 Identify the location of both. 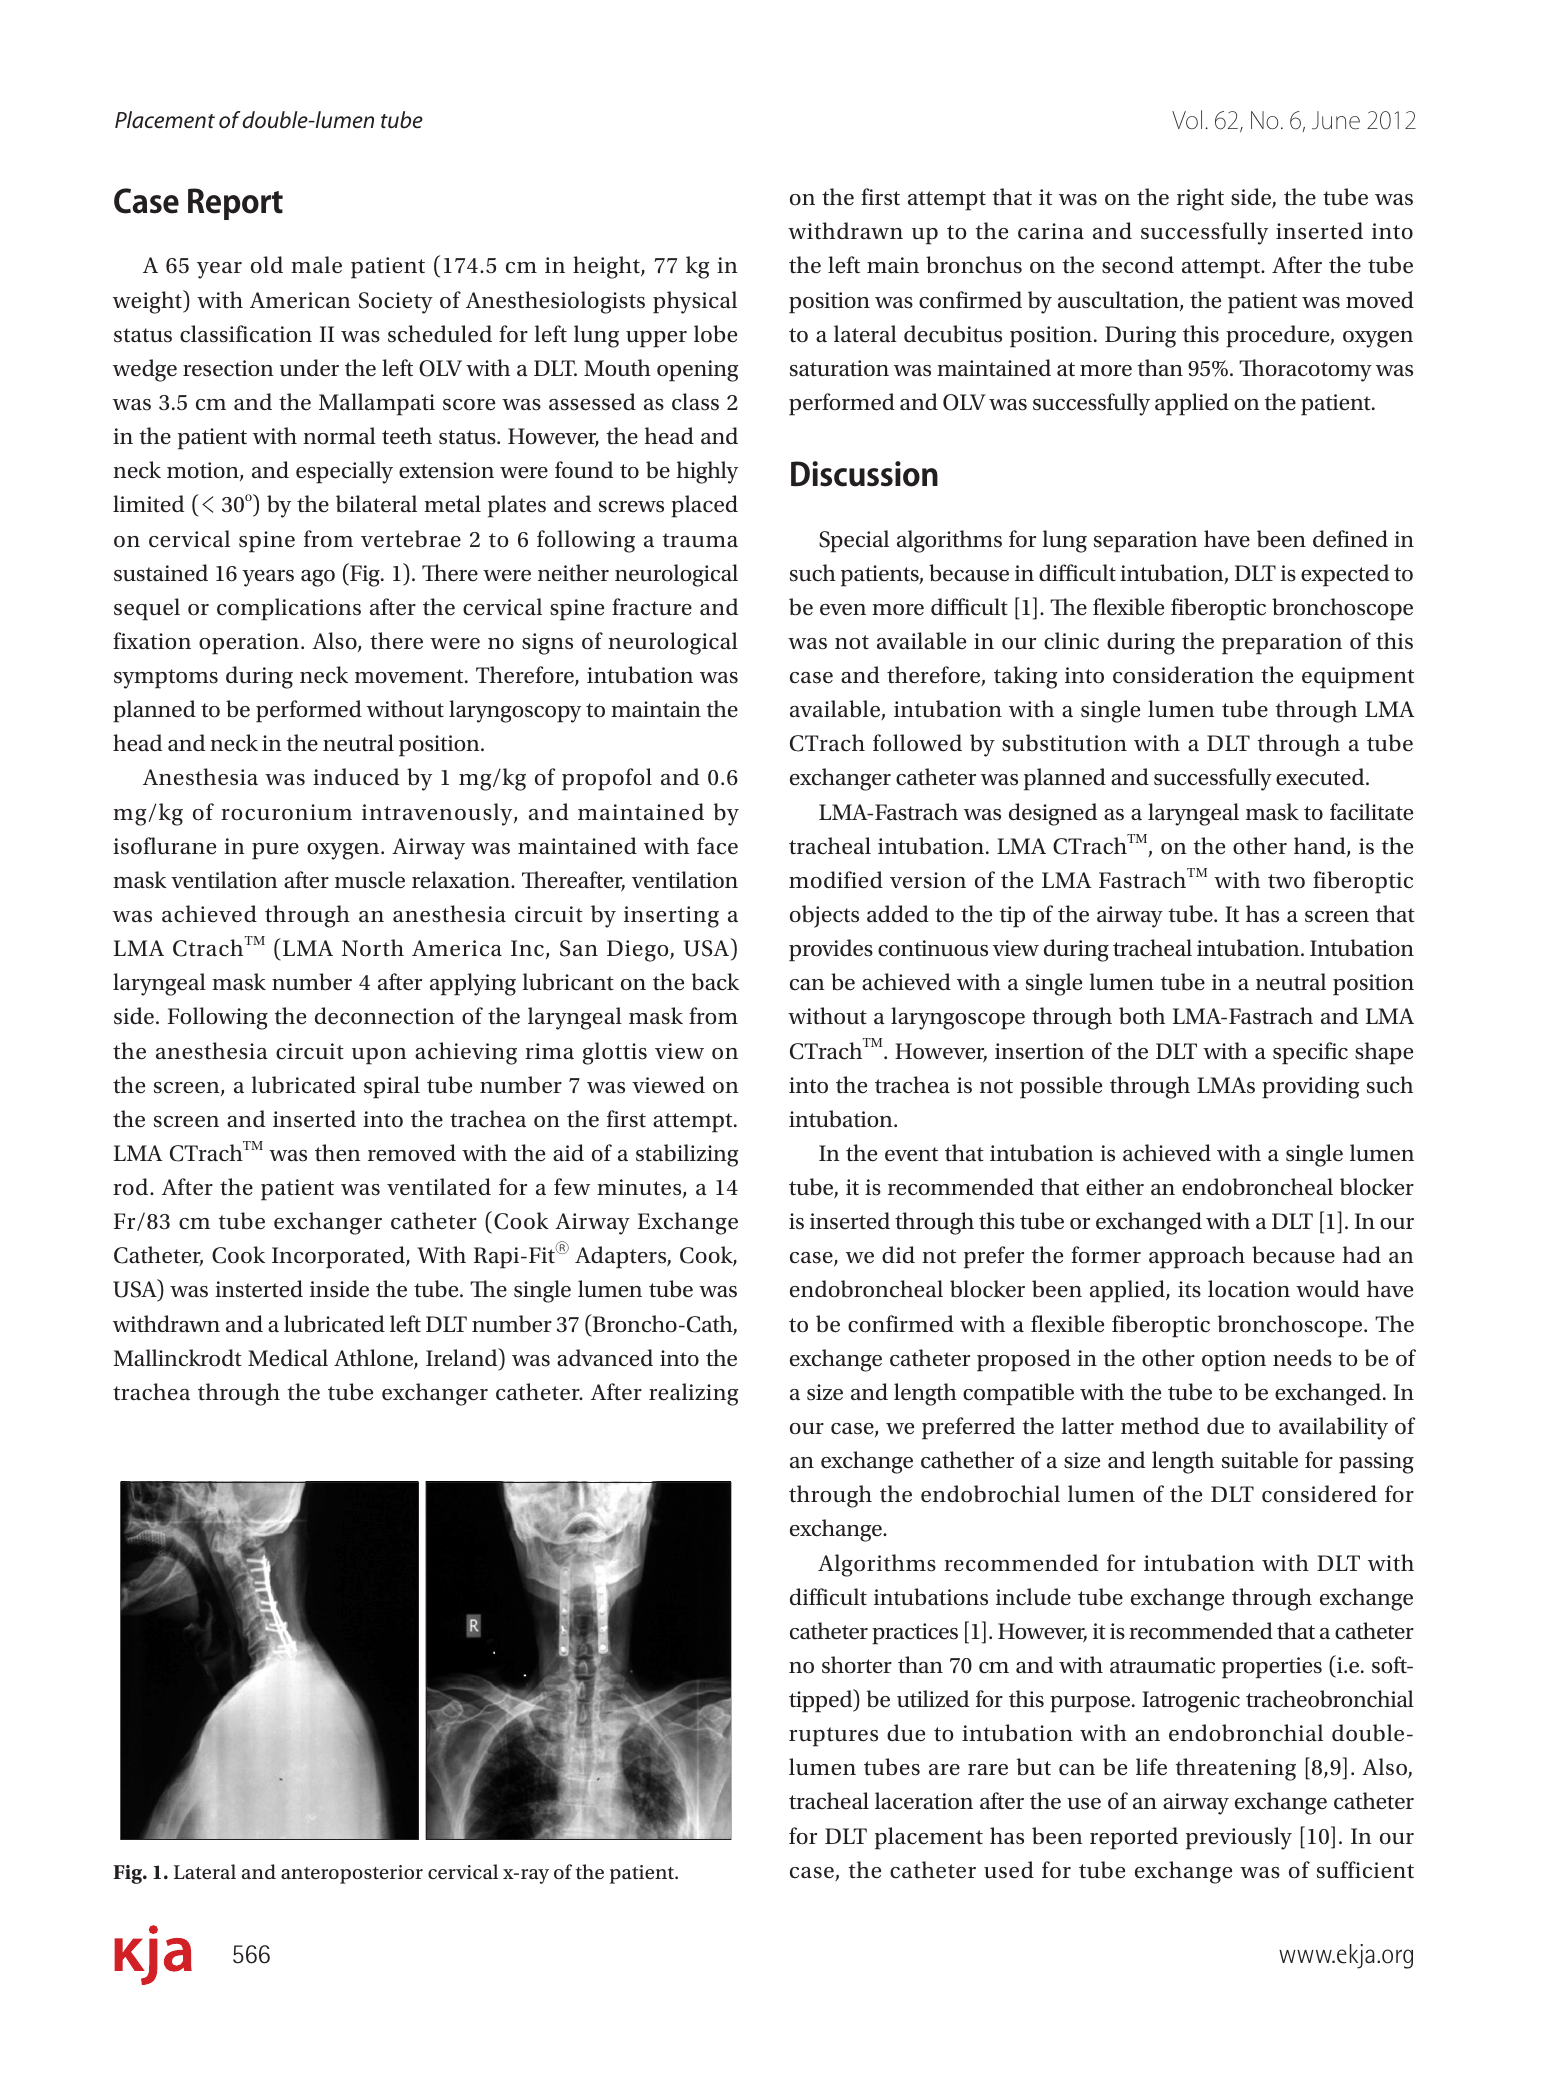
(1142, 1016).
